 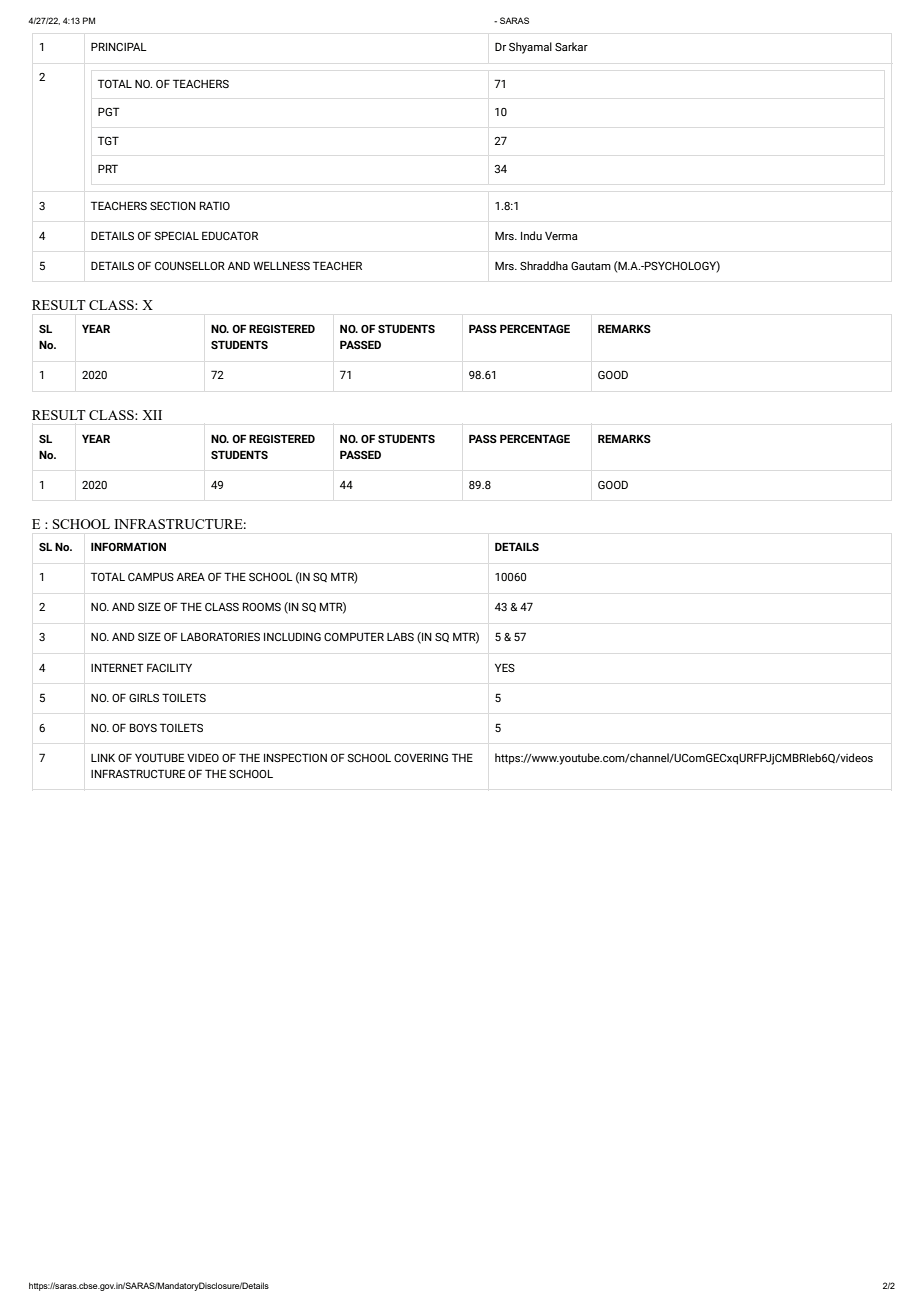 What do you see at coordinates (505, 667) in the screenshot?
I see `YES` at bounding box center [505, 667].
